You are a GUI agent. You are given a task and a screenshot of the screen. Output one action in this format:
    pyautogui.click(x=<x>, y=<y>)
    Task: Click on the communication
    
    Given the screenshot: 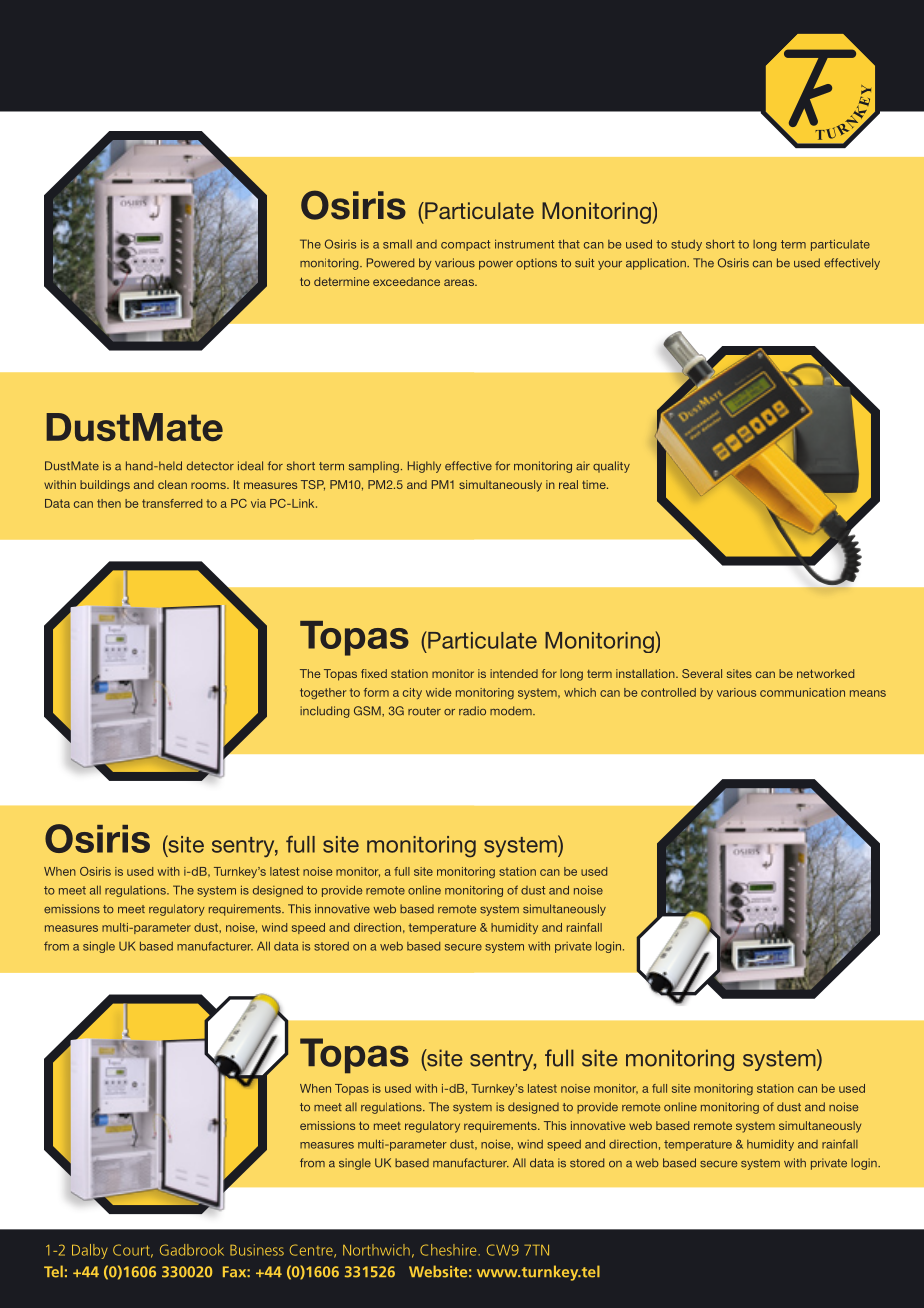 What is the action you would take?
    pyautogui.click(x=802, y=692)
